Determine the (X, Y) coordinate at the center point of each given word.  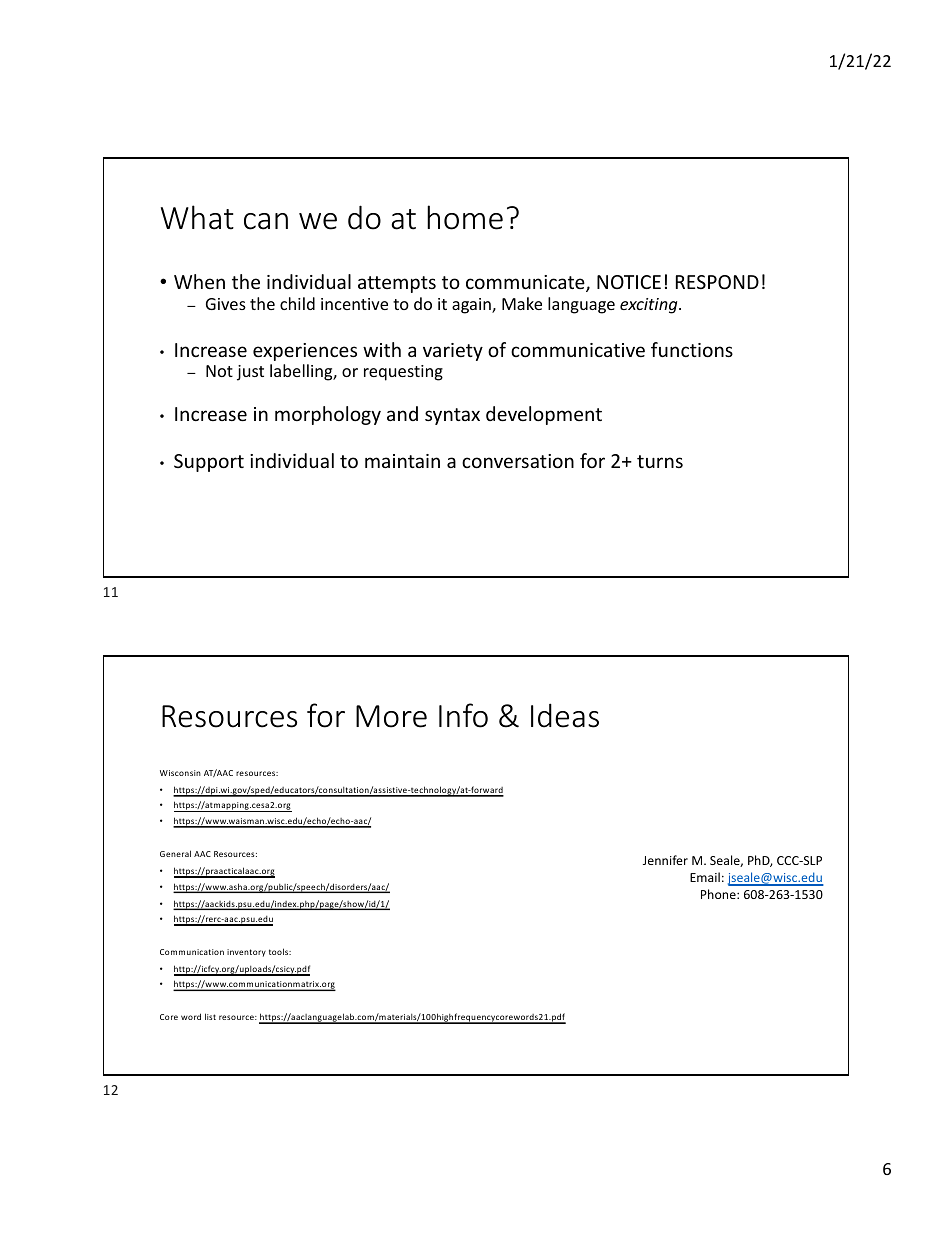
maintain (402, 461)
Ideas (565, 715)
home (465, 217)
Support (209, 463)
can (266, 221)
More (391, 716)
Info (463, 715)
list (210, 1016)
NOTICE (629, 282)
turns (660, 461)
